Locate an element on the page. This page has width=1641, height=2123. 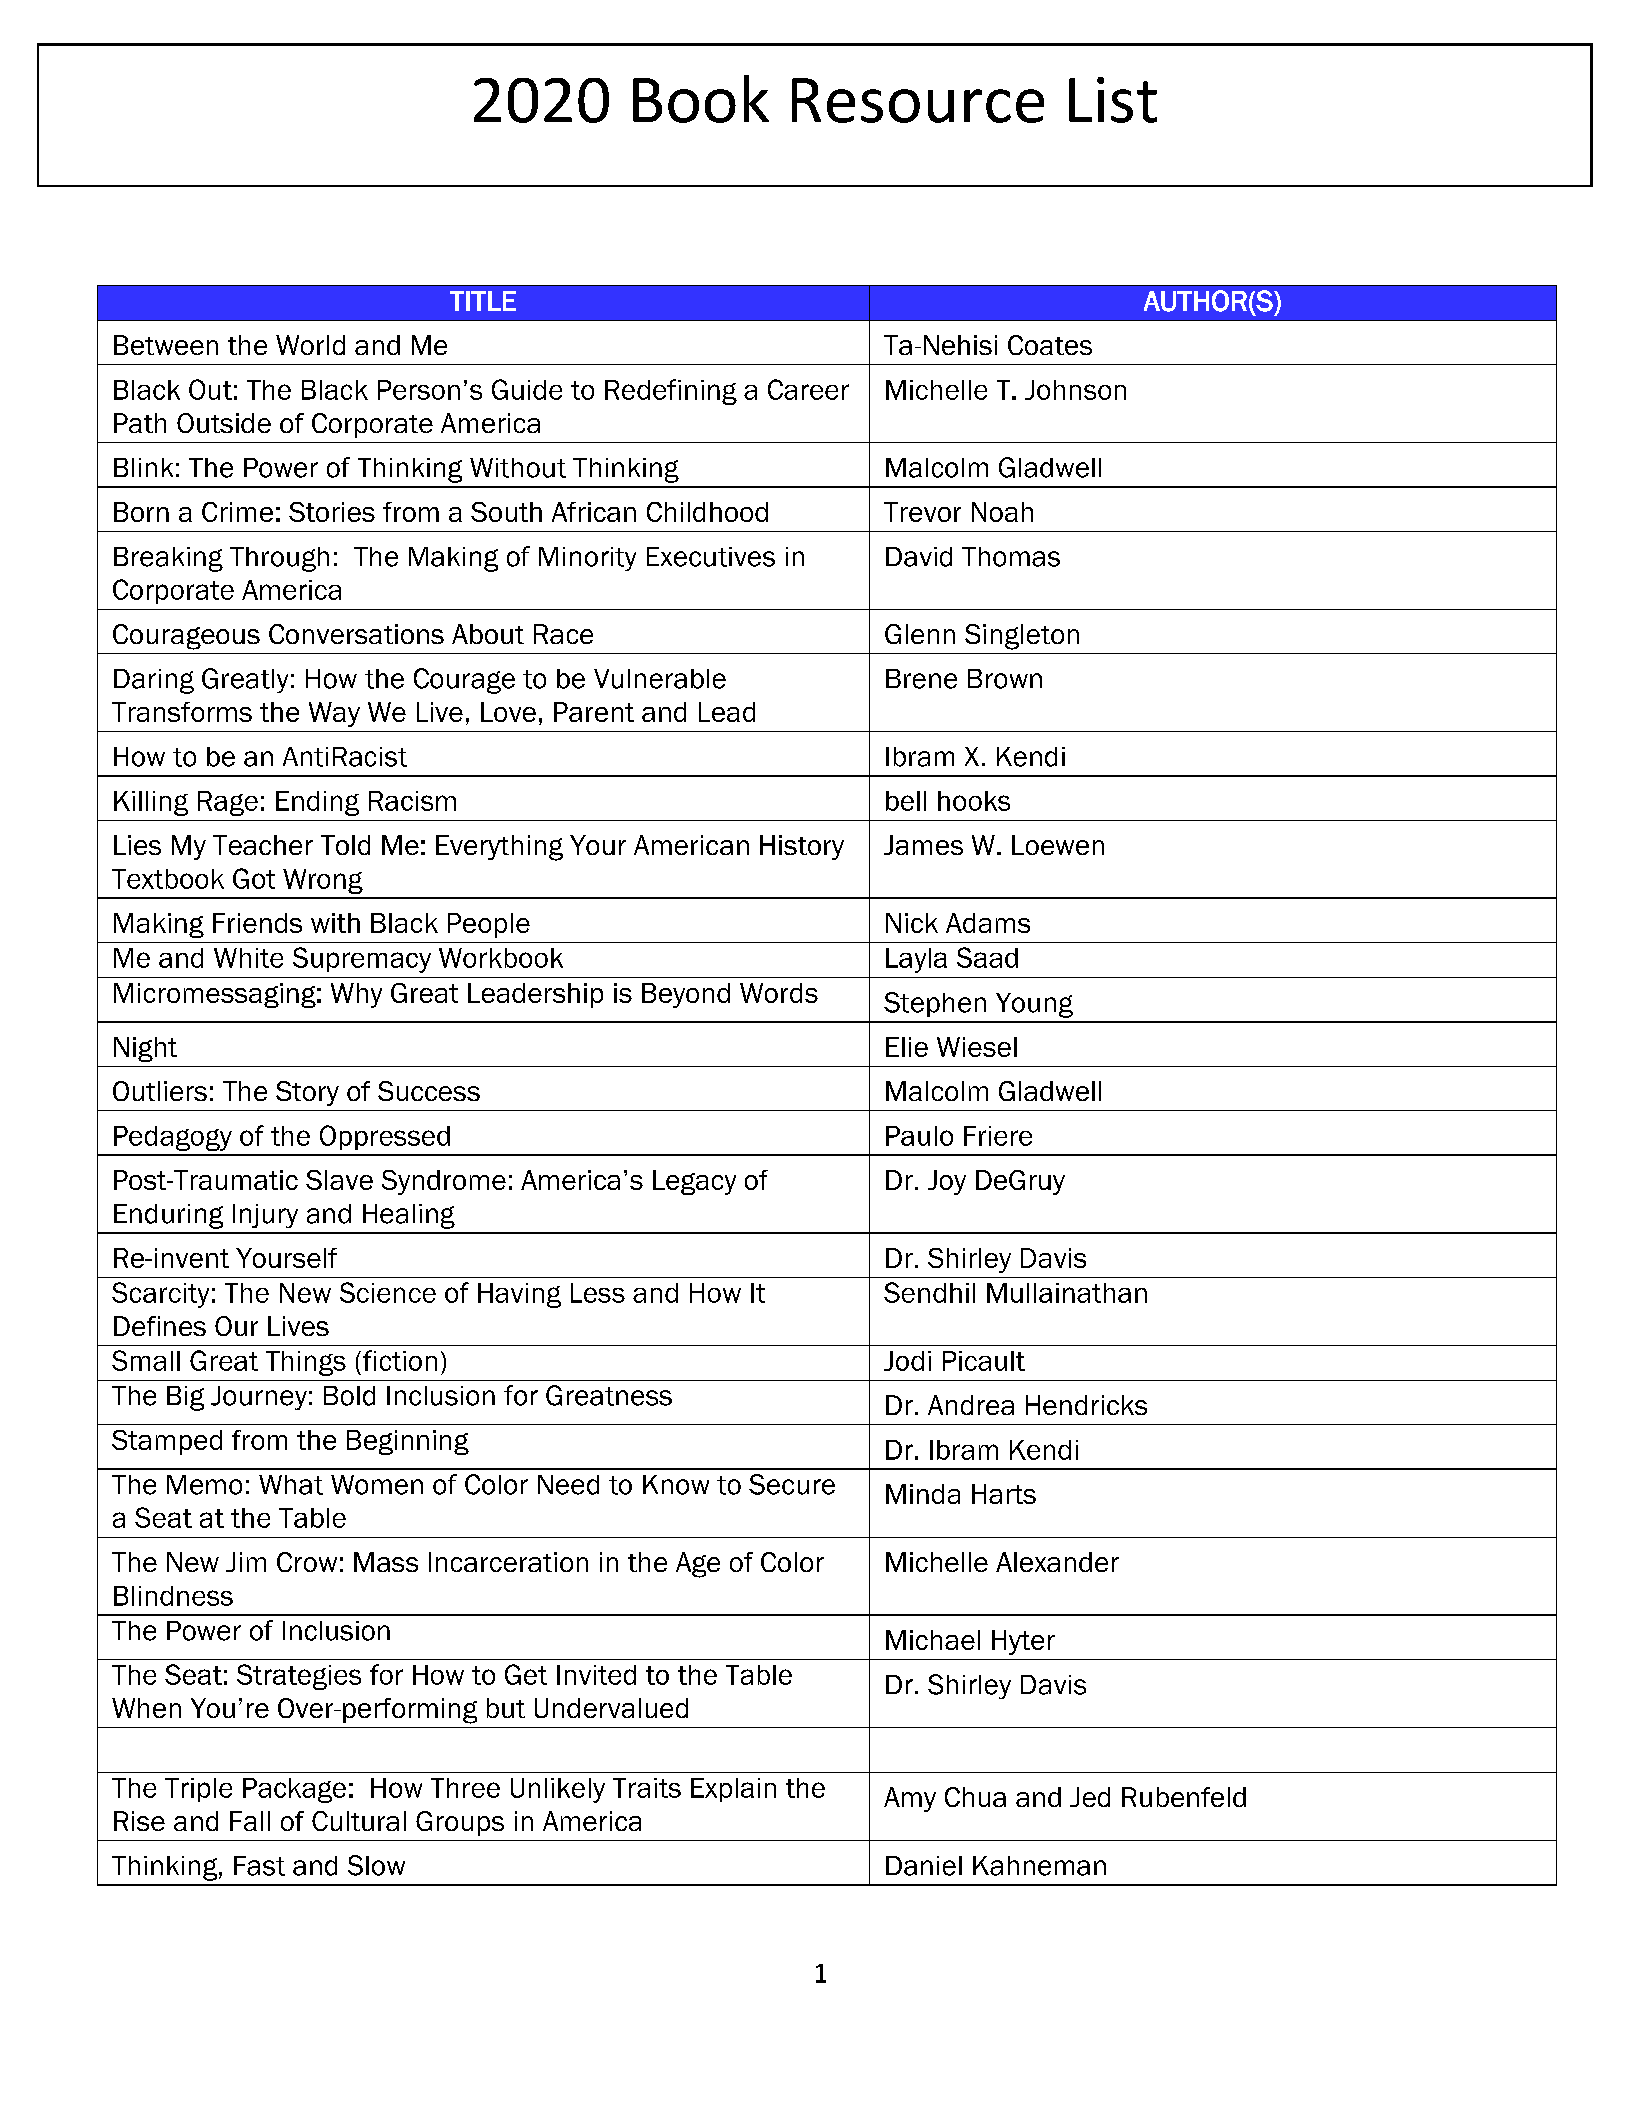
Parent is located at coordinates (594, 712).
